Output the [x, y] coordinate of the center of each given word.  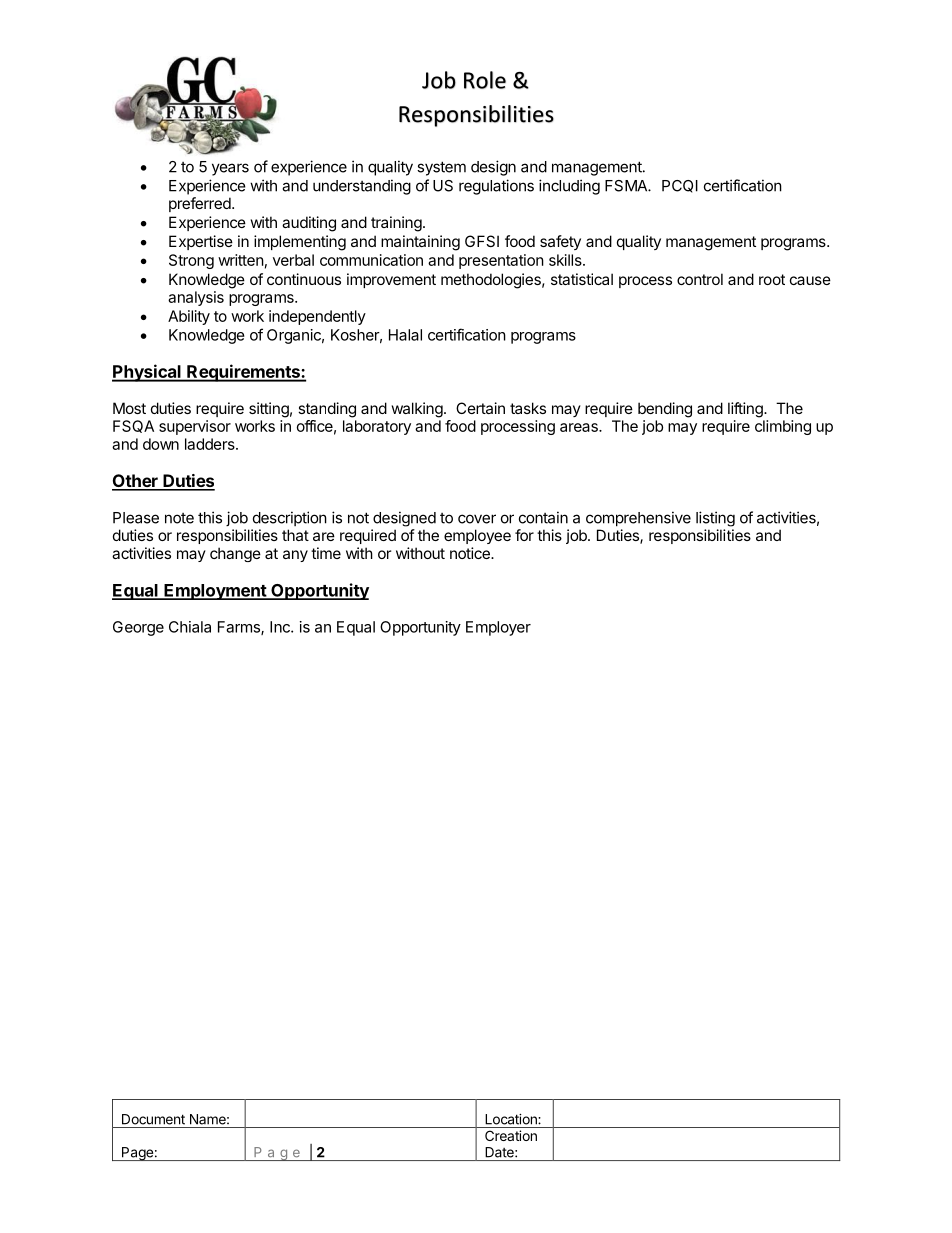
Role [485, 80]
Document [153, 1119]
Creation [511, 1135]
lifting [746, 410]
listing [715, 519]
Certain [480, 408]
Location [512, 1119]
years [230, 169]
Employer [498, 628]
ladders [211, 444]
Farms [240, 628]
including [569, 187]
